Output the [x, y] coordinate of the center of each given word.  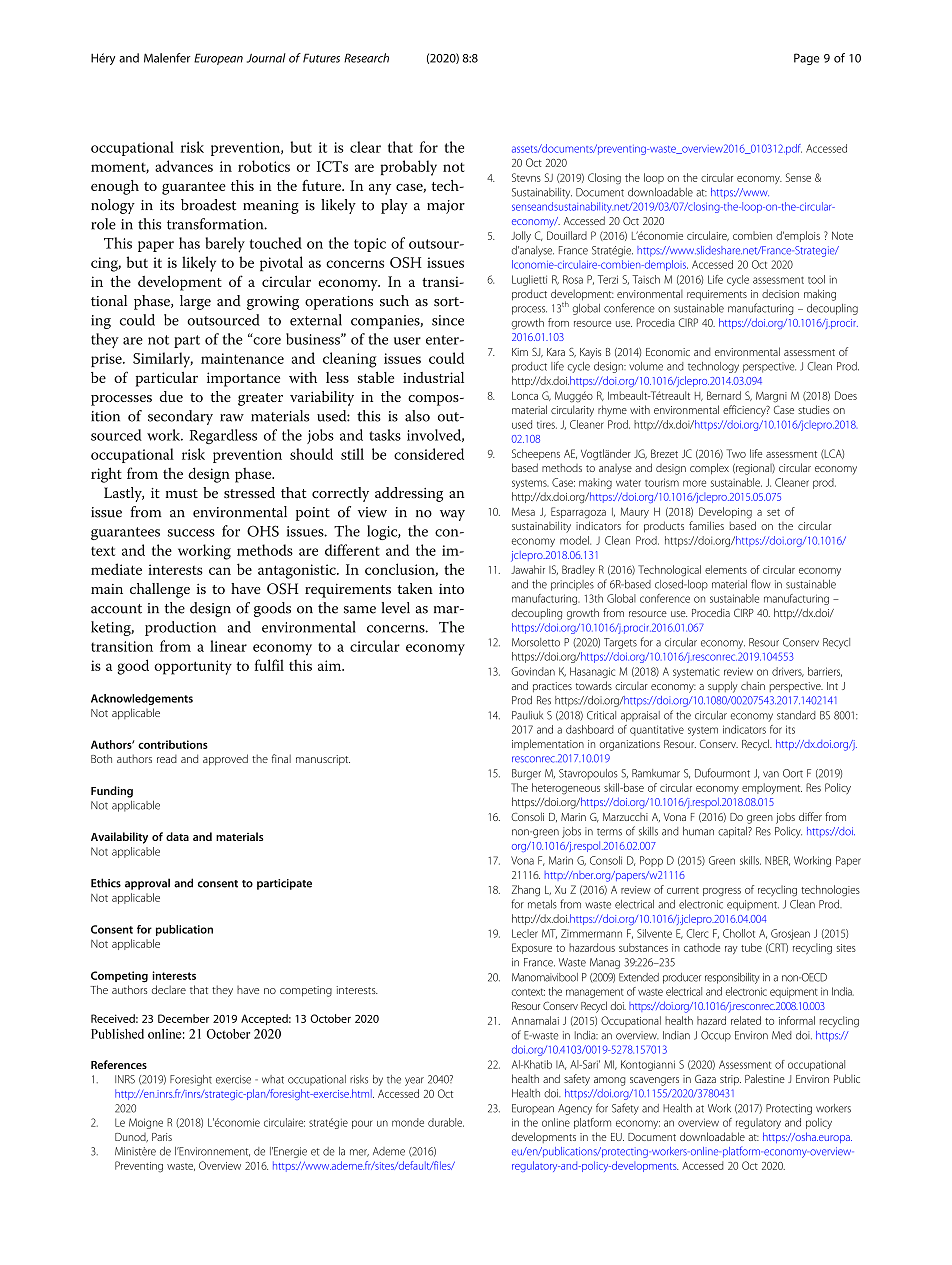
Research [366, 58]
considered [429, 454]
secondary [180, 417]
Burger [526, 774]
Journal [266, 58]
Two [736, 453]
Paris [162, 1137]
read [167, 759]
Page [807, 59]
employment [772, 788]
